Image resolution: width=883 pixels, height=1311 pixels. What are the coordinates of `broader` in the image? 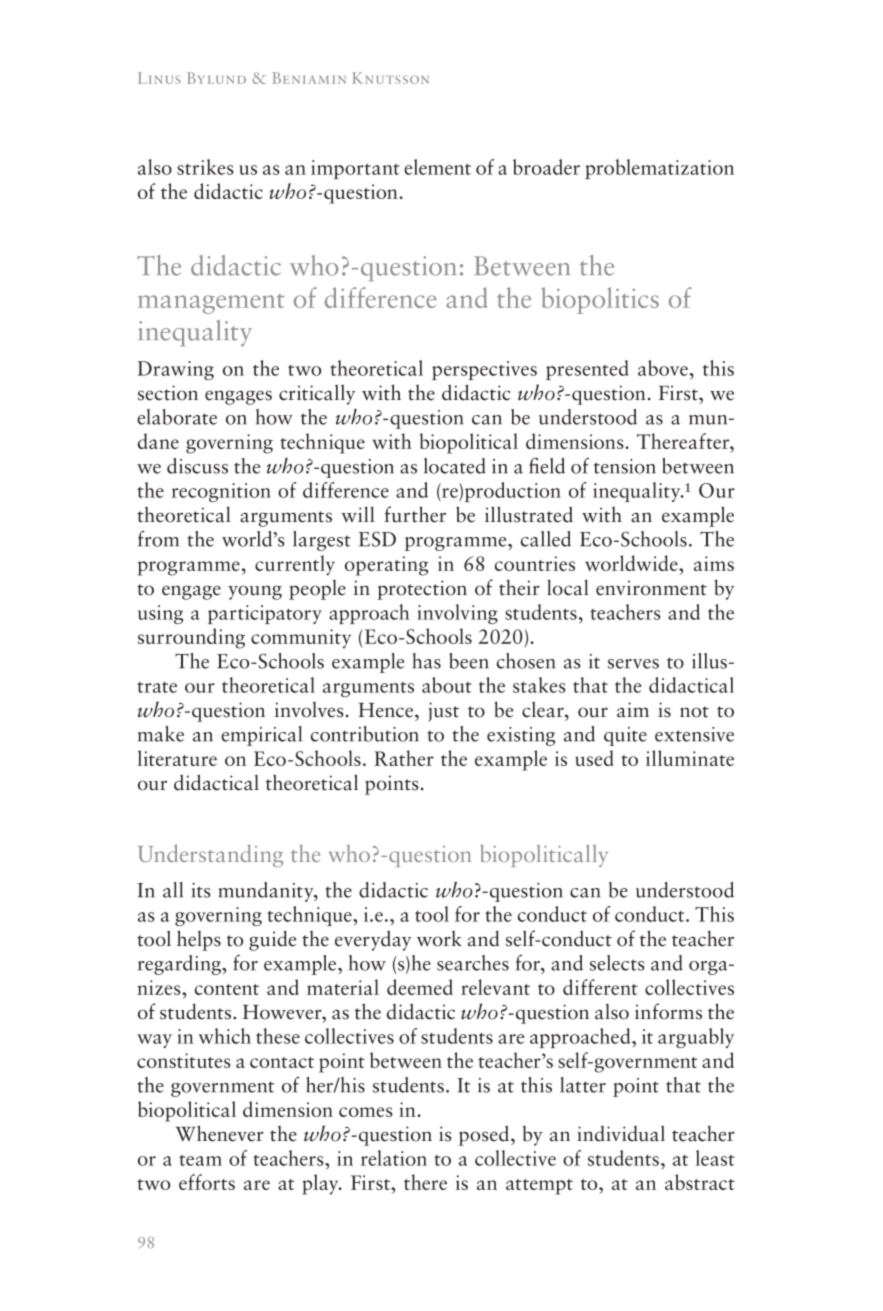 It's located at (546, 167).
